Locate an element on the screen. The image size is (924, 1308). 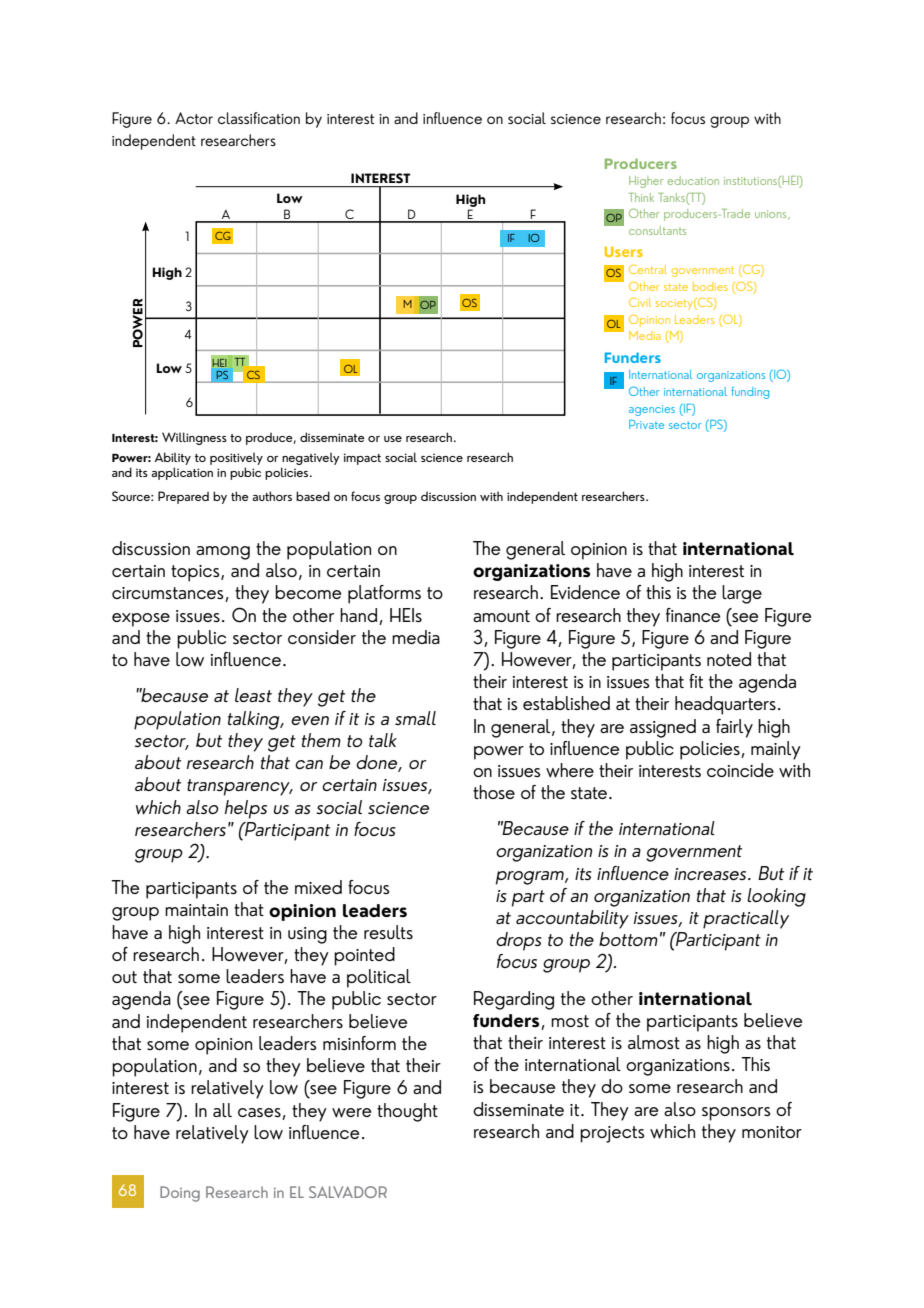
Think is located at coordinates (641, 197).
